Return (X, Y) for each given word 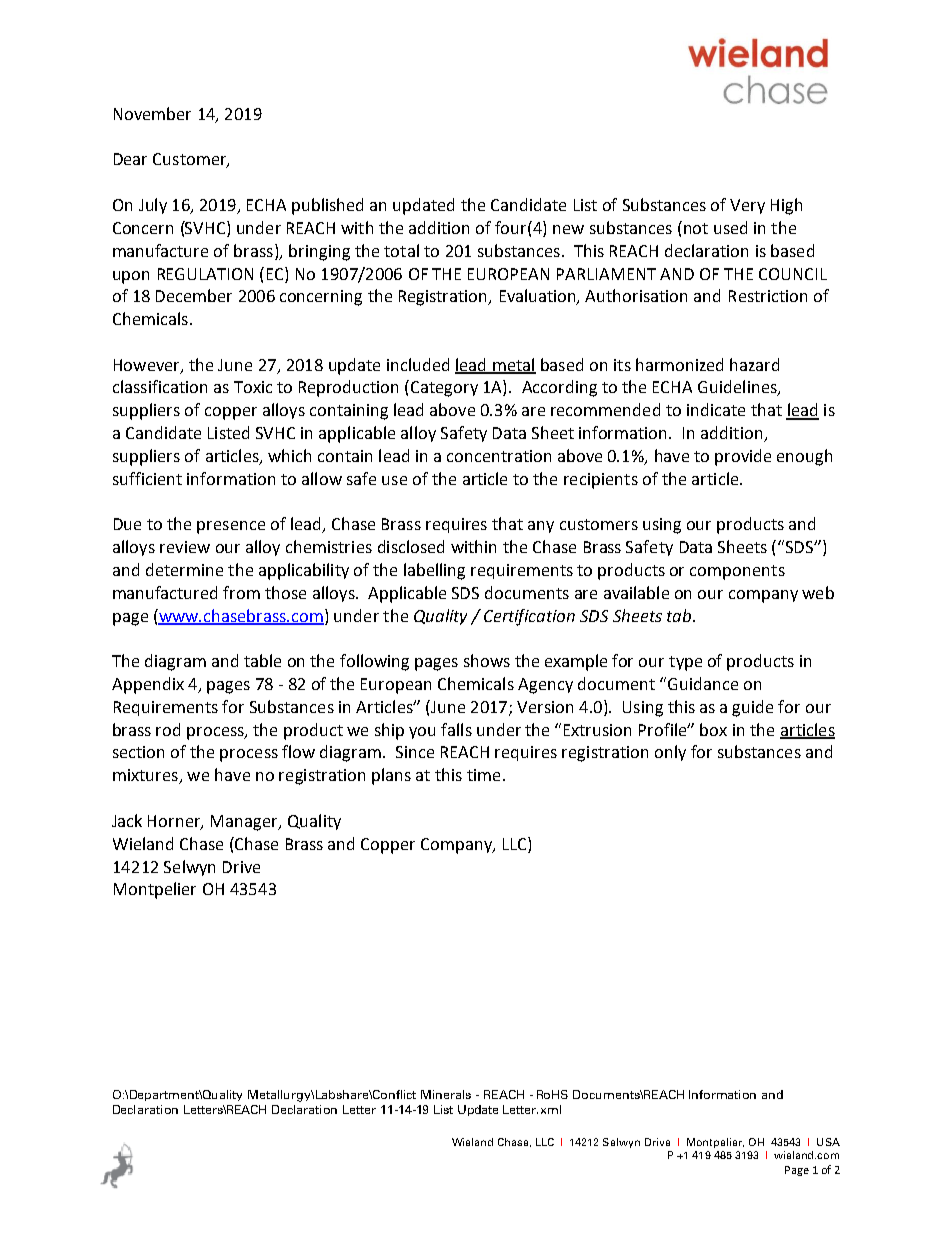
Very (747, 206)
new (568, 229)
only (670, 753)
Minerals (446, 1094)
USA (828, 1142)
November (152, 113)
